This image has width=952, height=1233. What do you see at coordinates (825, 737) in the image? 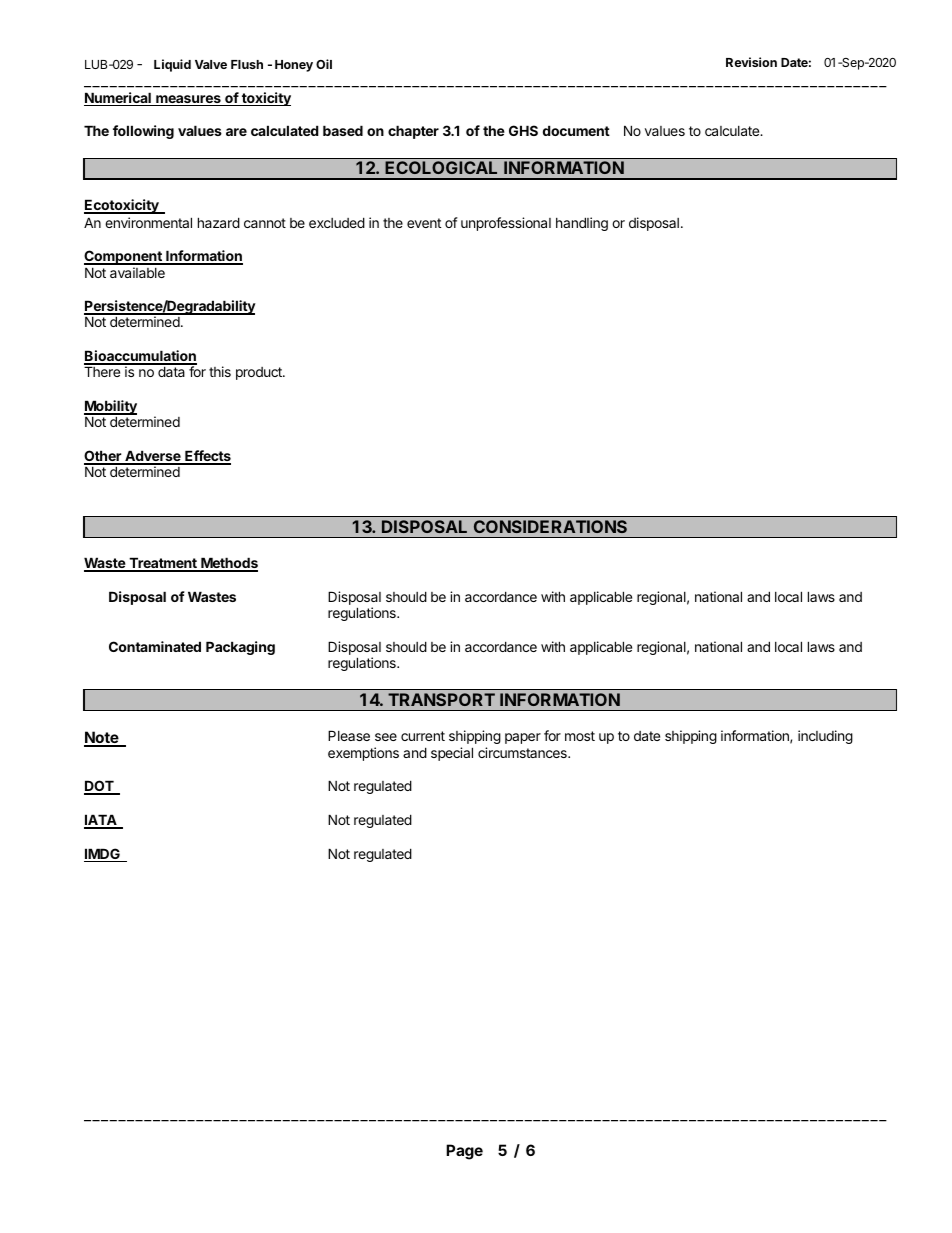
I see `including` at bounding box center [825, 737].
